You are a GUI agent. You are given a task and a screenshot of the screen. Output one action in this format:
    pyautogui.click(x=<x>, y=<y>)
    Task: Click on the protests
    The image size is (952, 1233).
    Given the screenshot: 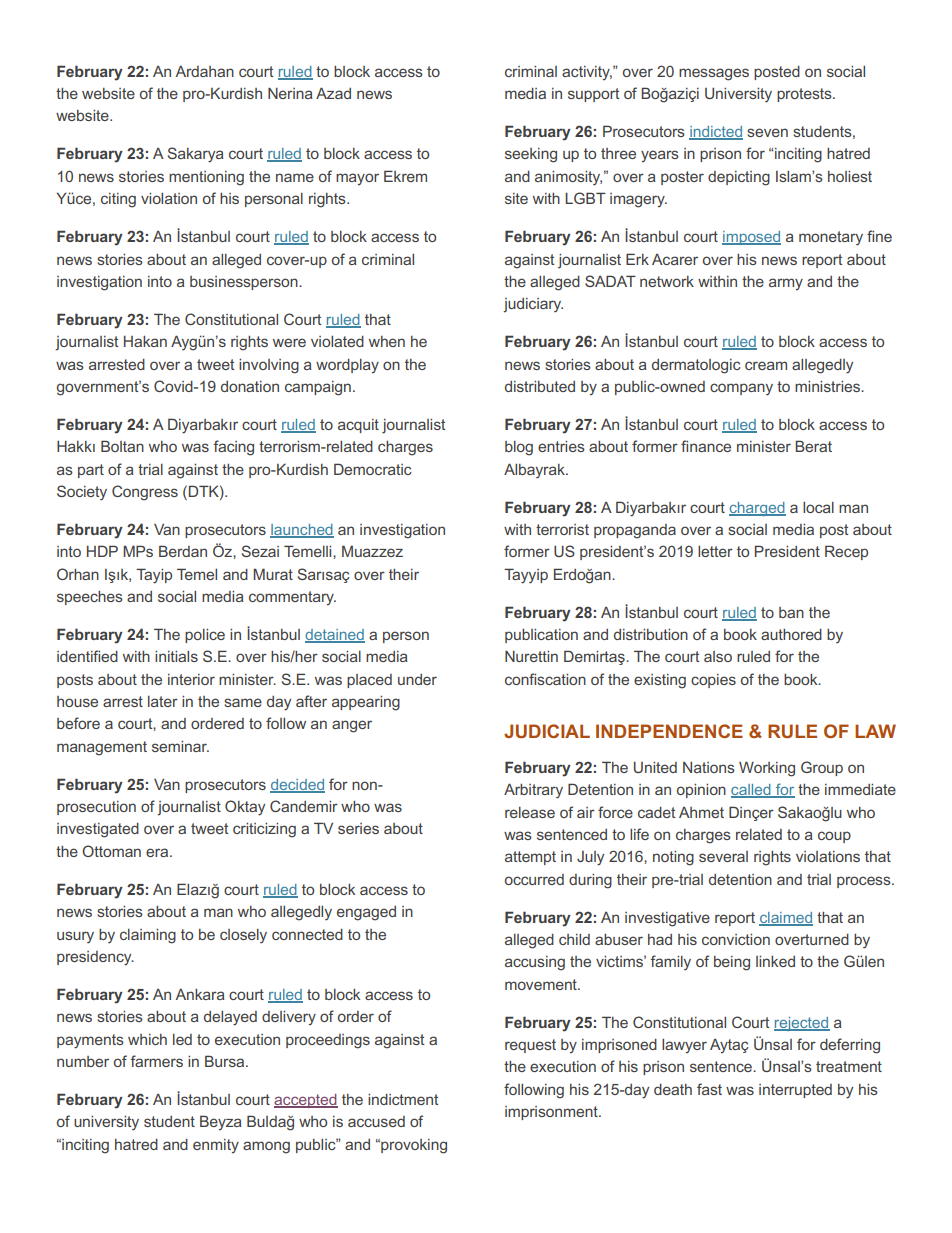 What is the action you would take?
    pyautogui.click(x=805, y=95)
